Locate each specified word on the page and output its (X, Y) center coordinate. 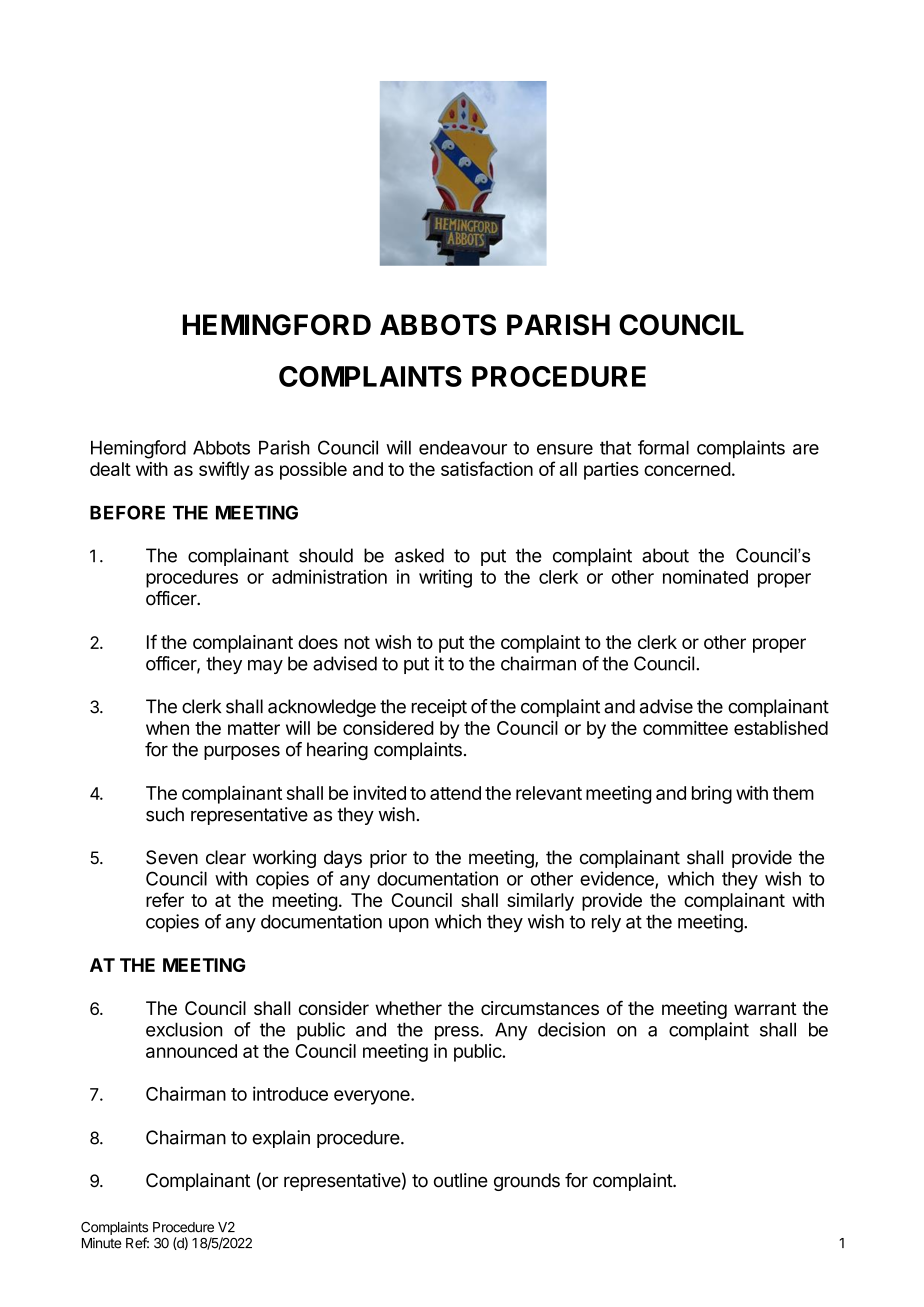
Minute (101, 1243)
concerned (687, 469)
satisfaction (487, 468)
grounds (527, 1182)
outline (461, 1180)
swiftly (224, 470)
